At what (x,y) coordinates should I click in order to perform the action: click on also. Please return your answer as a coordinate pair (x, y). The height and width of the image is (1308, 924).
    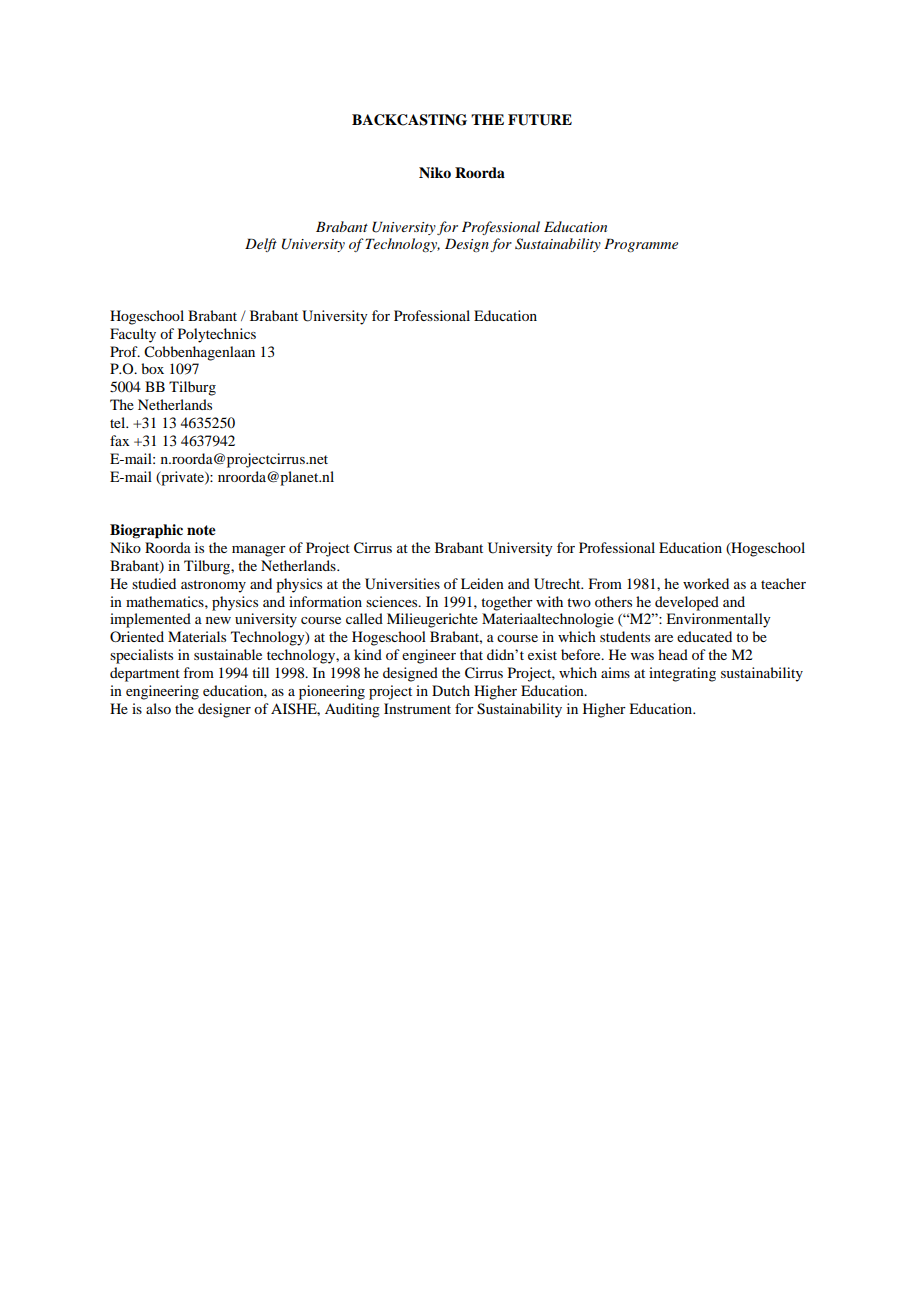
    Looking at the image, I should click on (158, 708).
